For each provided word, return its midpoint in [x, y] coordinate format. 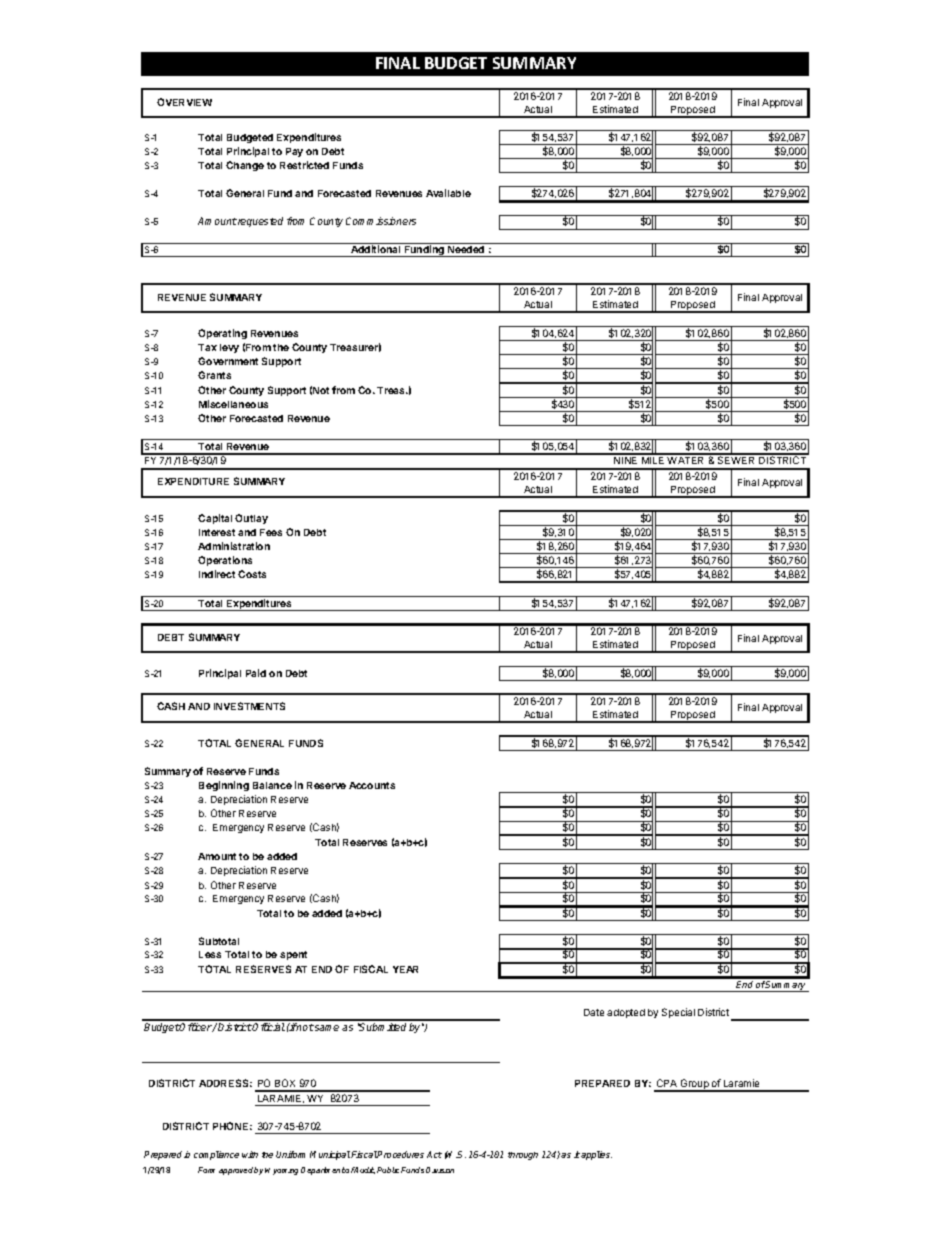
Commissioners [381, 221]
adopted [626, 1013]
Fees [271, 532]
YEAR [405, 969]
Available [448, 193]
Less [210, 954]
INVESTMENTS [249, 706]
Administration [234, 546]
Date [594, 1012]
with [250, 1154]
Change [245, 166]
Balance [272, 785]
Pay [294, 152]
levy [229, 348]
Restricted [304, 165]
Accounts [372, 785]
